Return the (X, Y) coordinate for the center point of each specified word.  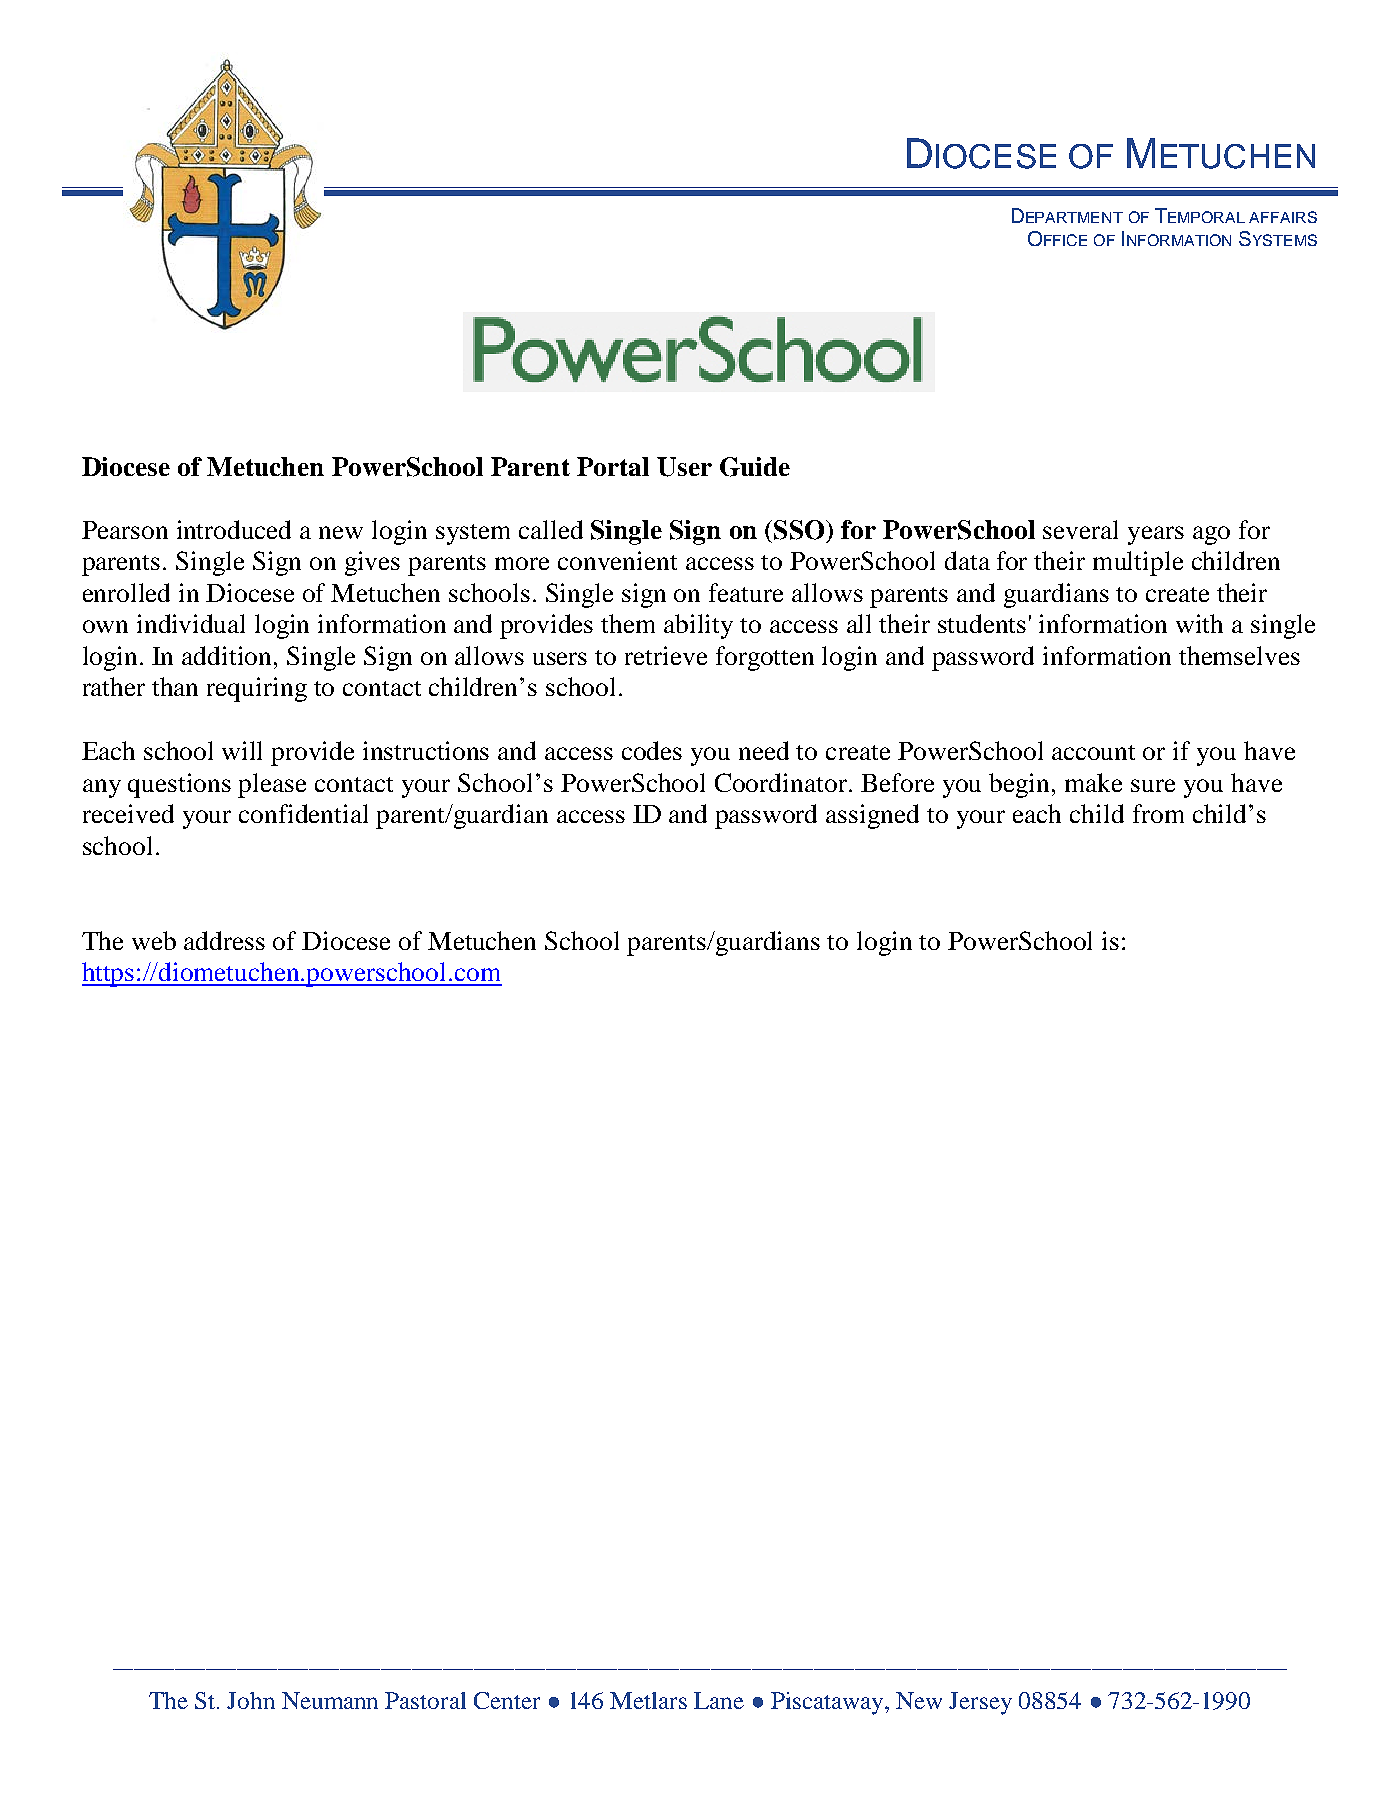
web (154, 940)
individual (191, 623)
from (1158, 813)
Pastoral (425, 1700)
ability (698, 626)
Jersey (980, 1703)
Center (507, 1700)
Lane (719, 1700)
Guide (755, 467)
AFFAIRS (1283, 217)
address (224, 940)
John (251, 1700)
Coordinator (781, 782)
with (1199, 623)
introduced (234, 529)
